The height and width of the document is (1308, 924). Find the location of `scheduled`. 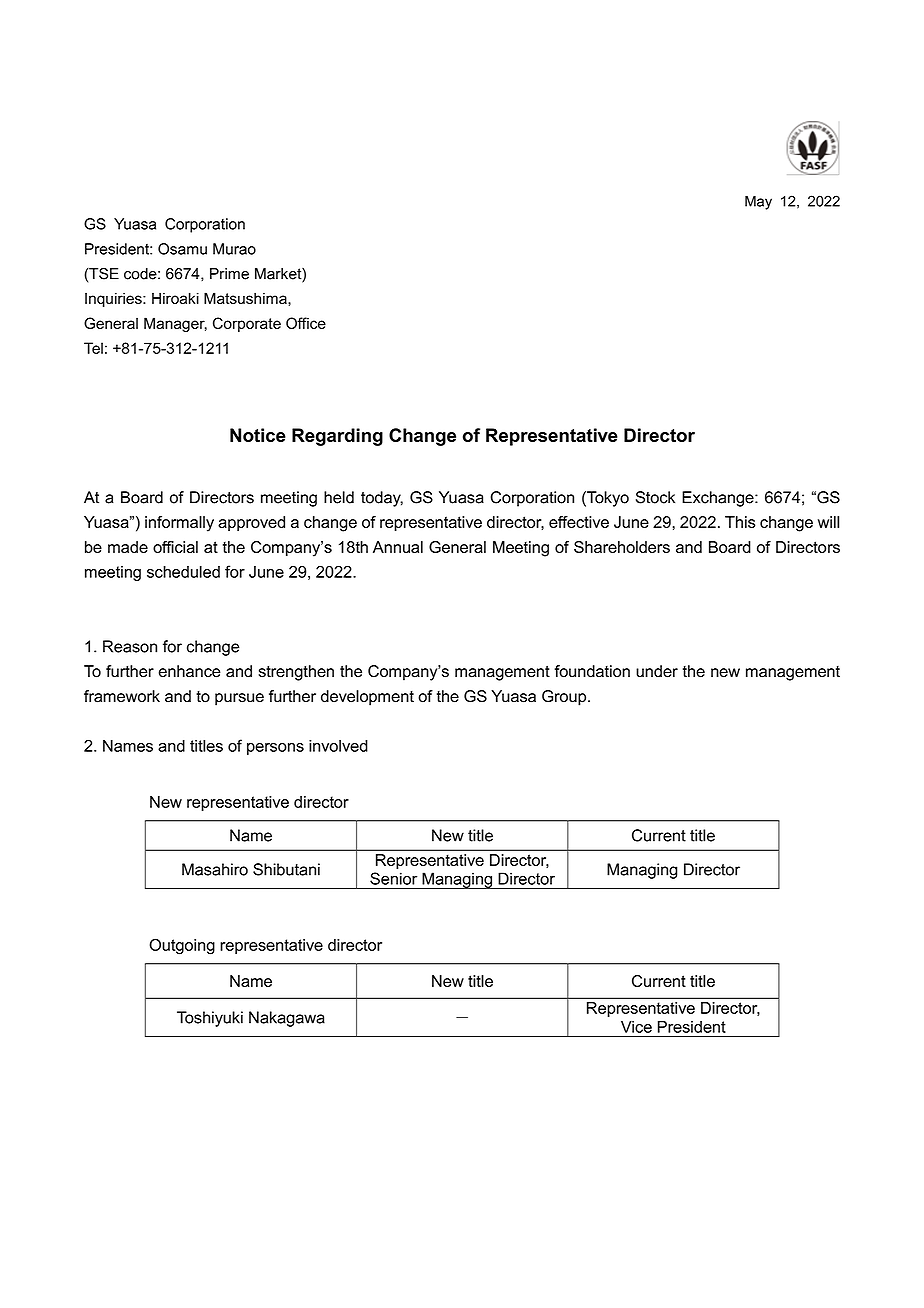

scheduled is located at coordinates (183, 572).
